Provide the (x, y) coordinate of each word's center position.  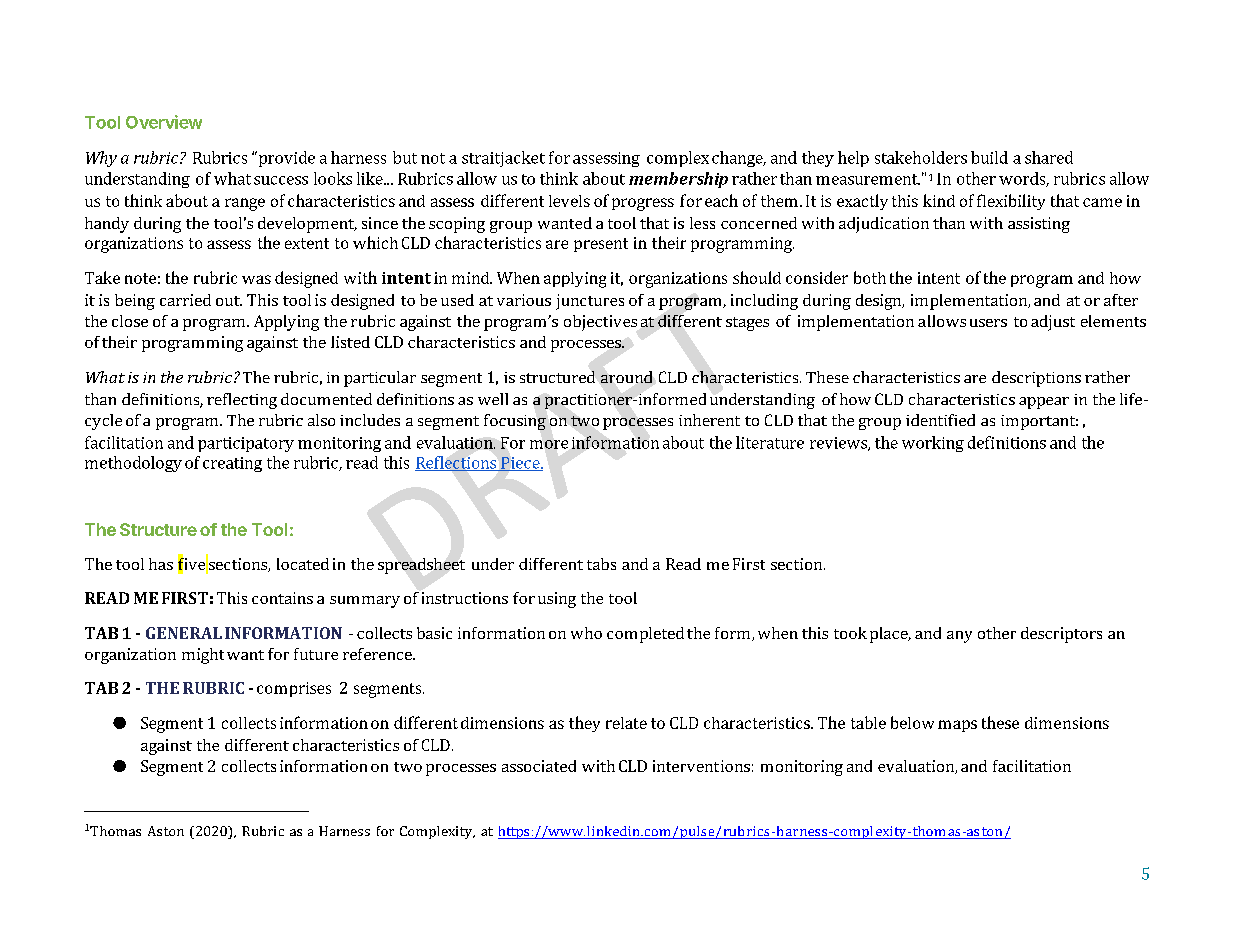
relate (626, 723)
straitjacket (503, 159)
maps (957, 726)
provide (285, 159)
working (933, 444)
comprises (294, 689)
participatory (246, 444)
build (989, 157)
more (549, 444)
